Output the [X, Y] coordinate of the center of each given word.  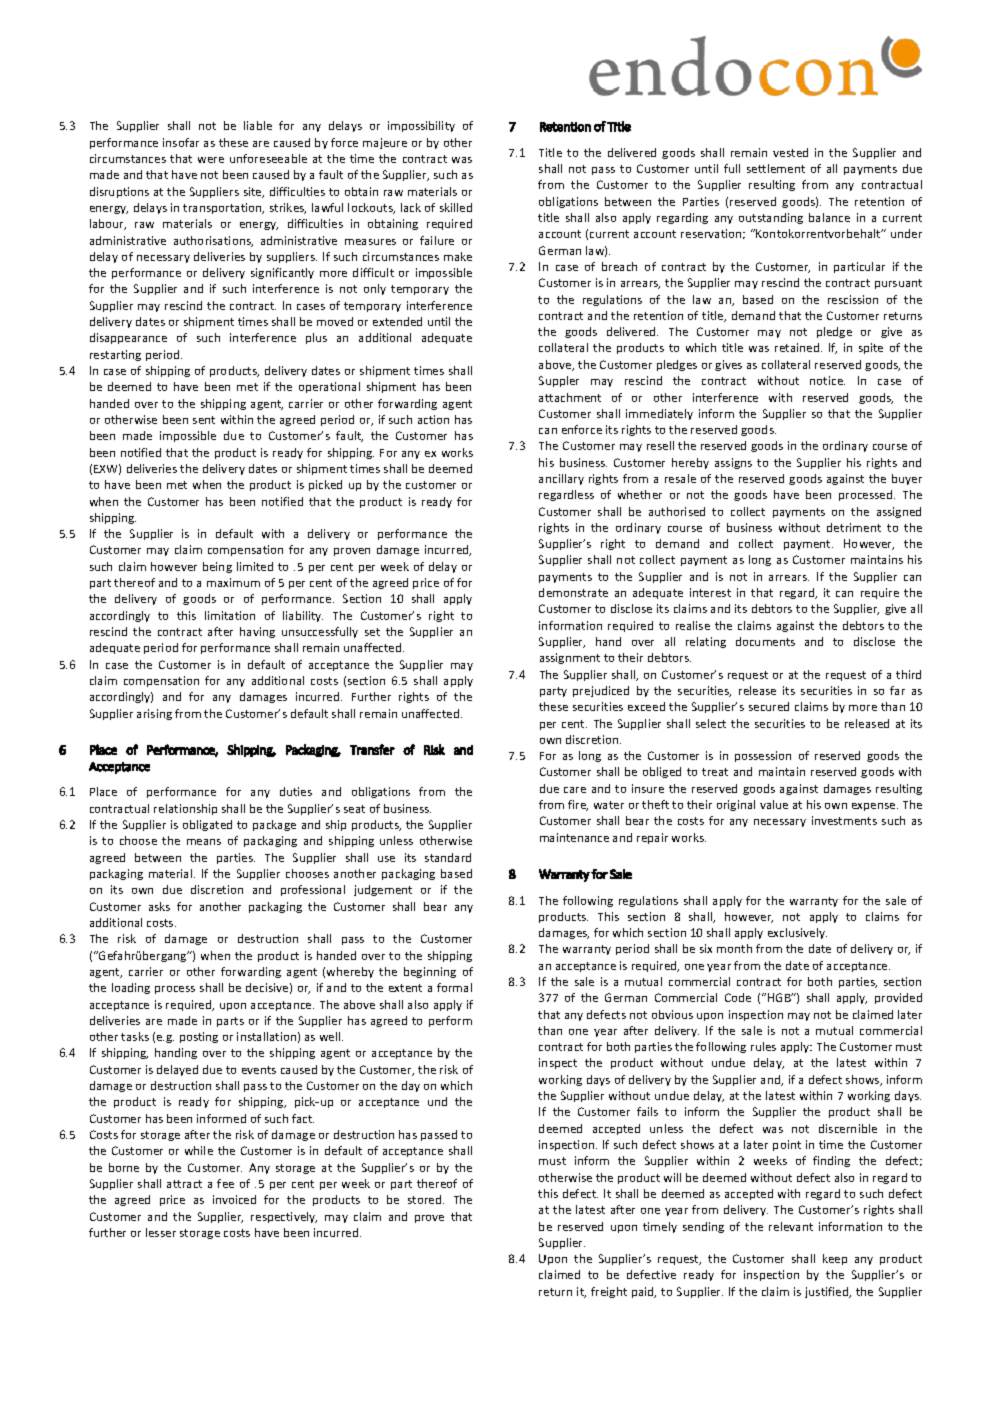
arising [154, 714]
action [433, 419]
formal [454, 987]
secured [769, 706]
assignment [570, 658]
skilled [456, 207]
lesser [161, 1232]
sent [204, 420]
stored [426, 1199]
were [211, 160]
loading [131, 988]
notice [827, 380]
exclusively [797, 933]
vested [790, 152]
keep [835, 1259]
